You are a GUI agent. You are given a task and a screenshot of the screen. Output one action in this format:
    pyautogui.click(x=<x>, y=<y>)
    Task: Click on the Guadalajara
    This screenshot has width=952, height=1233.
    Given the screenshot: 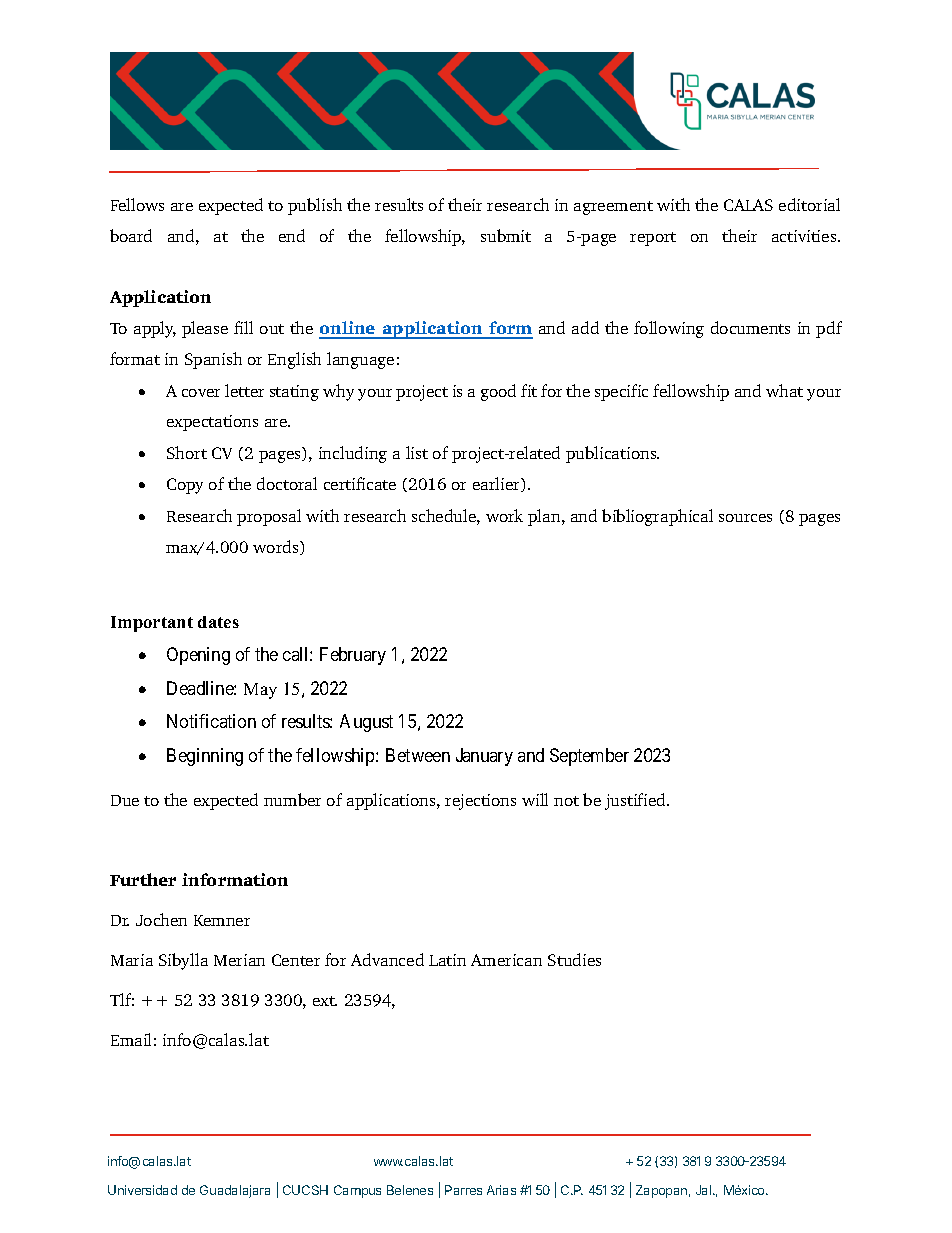 What is the action you would take?
    pyautogui.click(x=235, y=1191)
